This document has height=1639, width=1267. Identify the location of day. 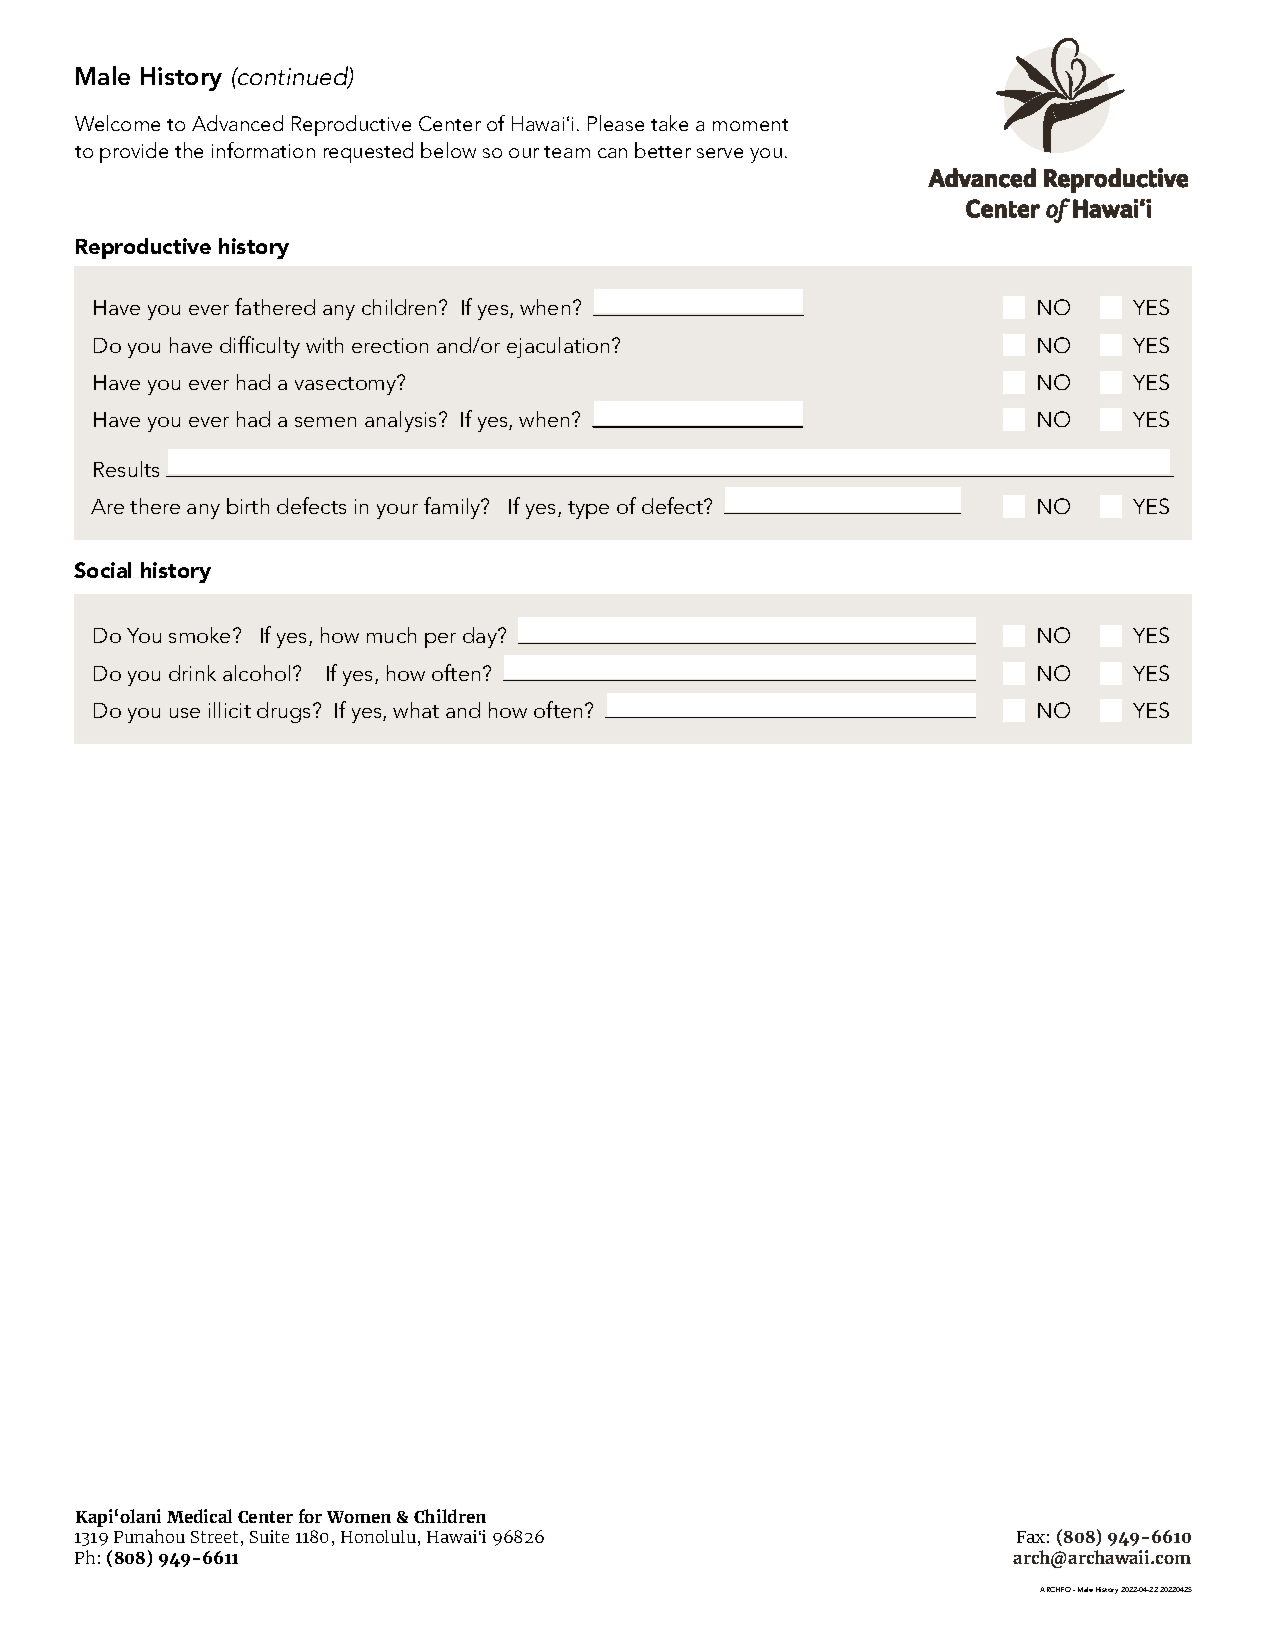
(481, 637).
